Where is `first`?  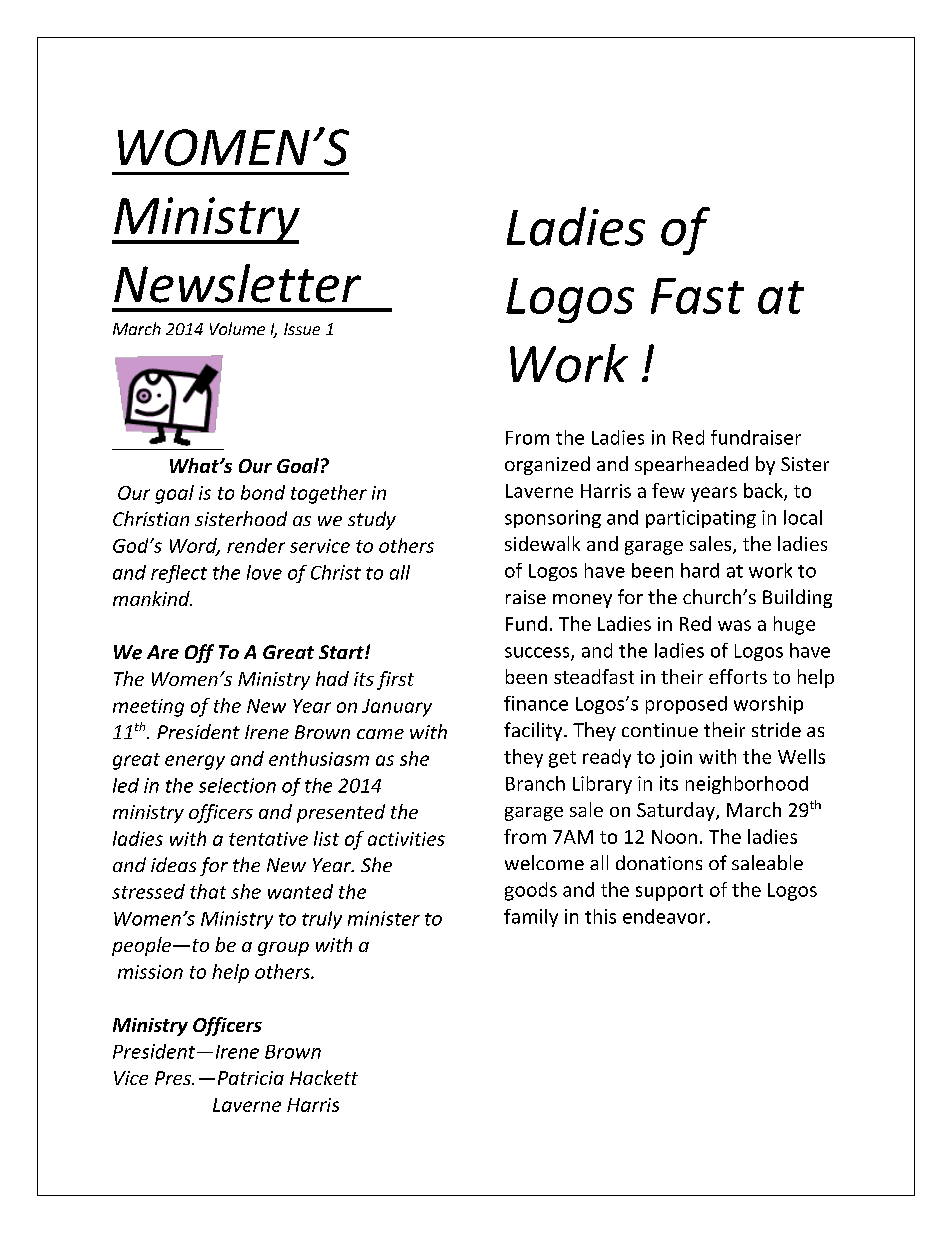
first is located at coordinates (395, 680).
